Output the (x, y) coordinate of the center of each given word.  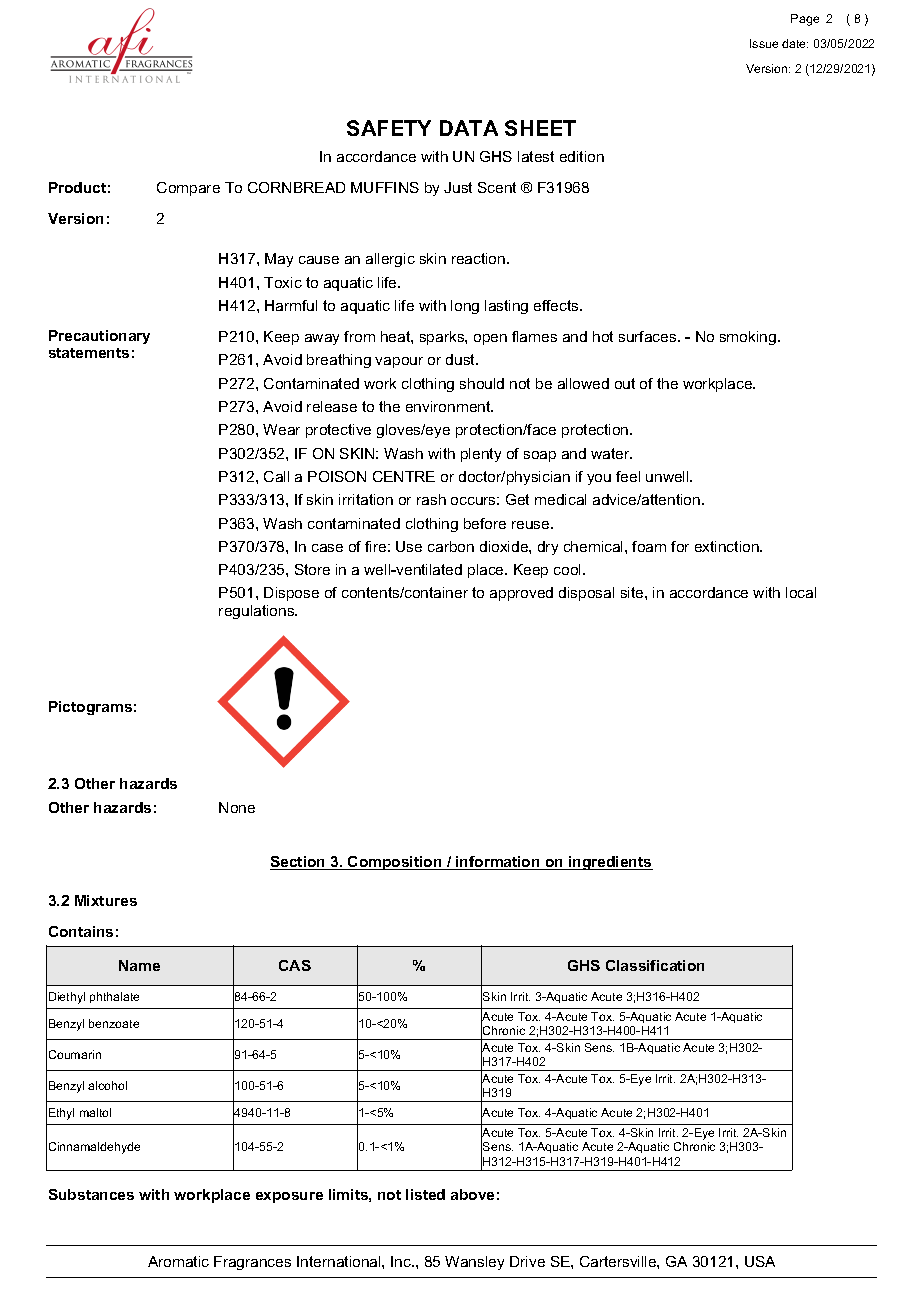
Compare (188, 189)
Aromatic (178, 1261)
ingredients (610, 863)
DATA (469, 128)
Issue (764, 43)
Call (276, 476)
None (237, 807)
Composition (395, 863)
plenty (481, 455)
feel (628, 476)
